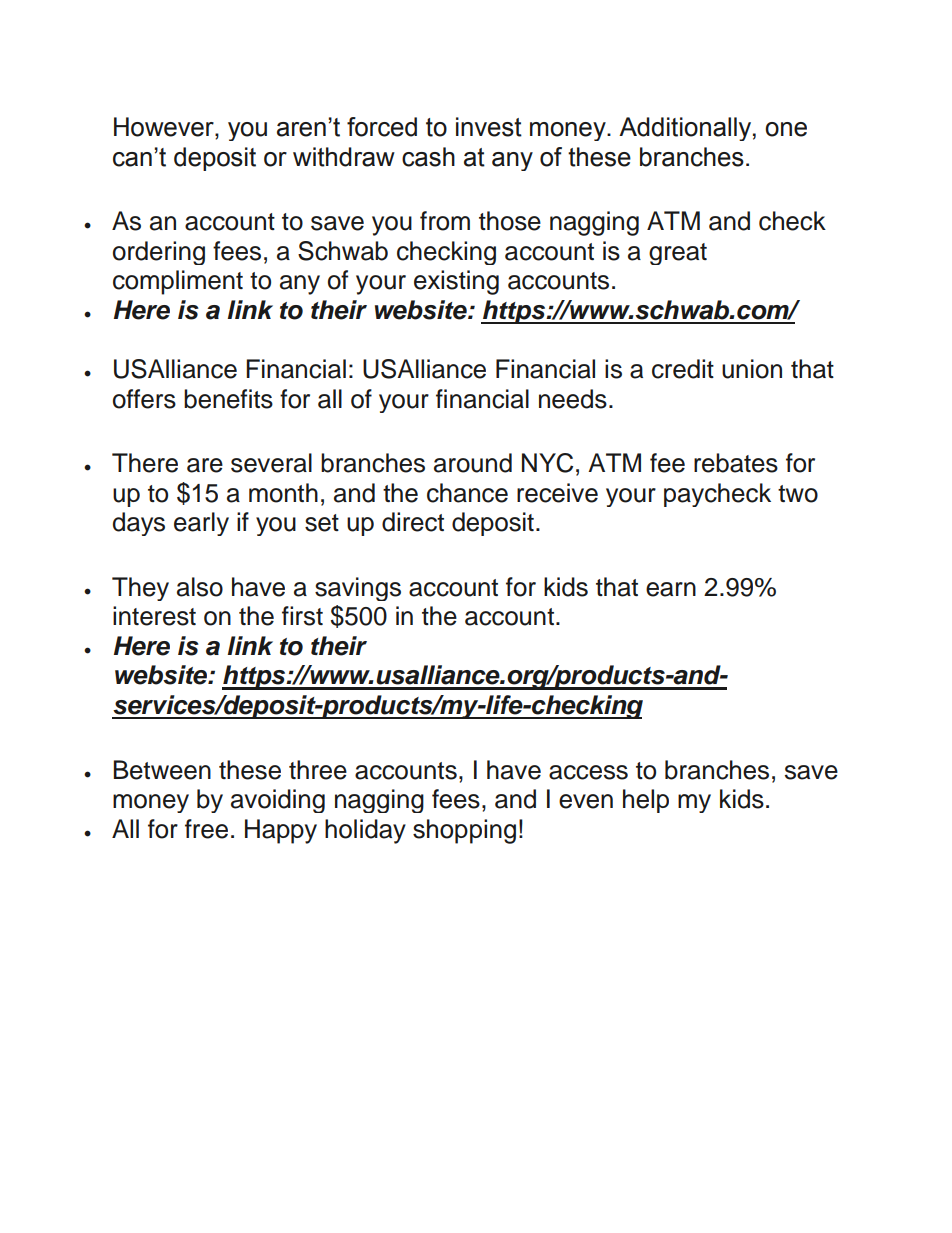  What do you see at coordinates (736, 463) in the image?
I see `rebates` at bounding box center [736, 463].
